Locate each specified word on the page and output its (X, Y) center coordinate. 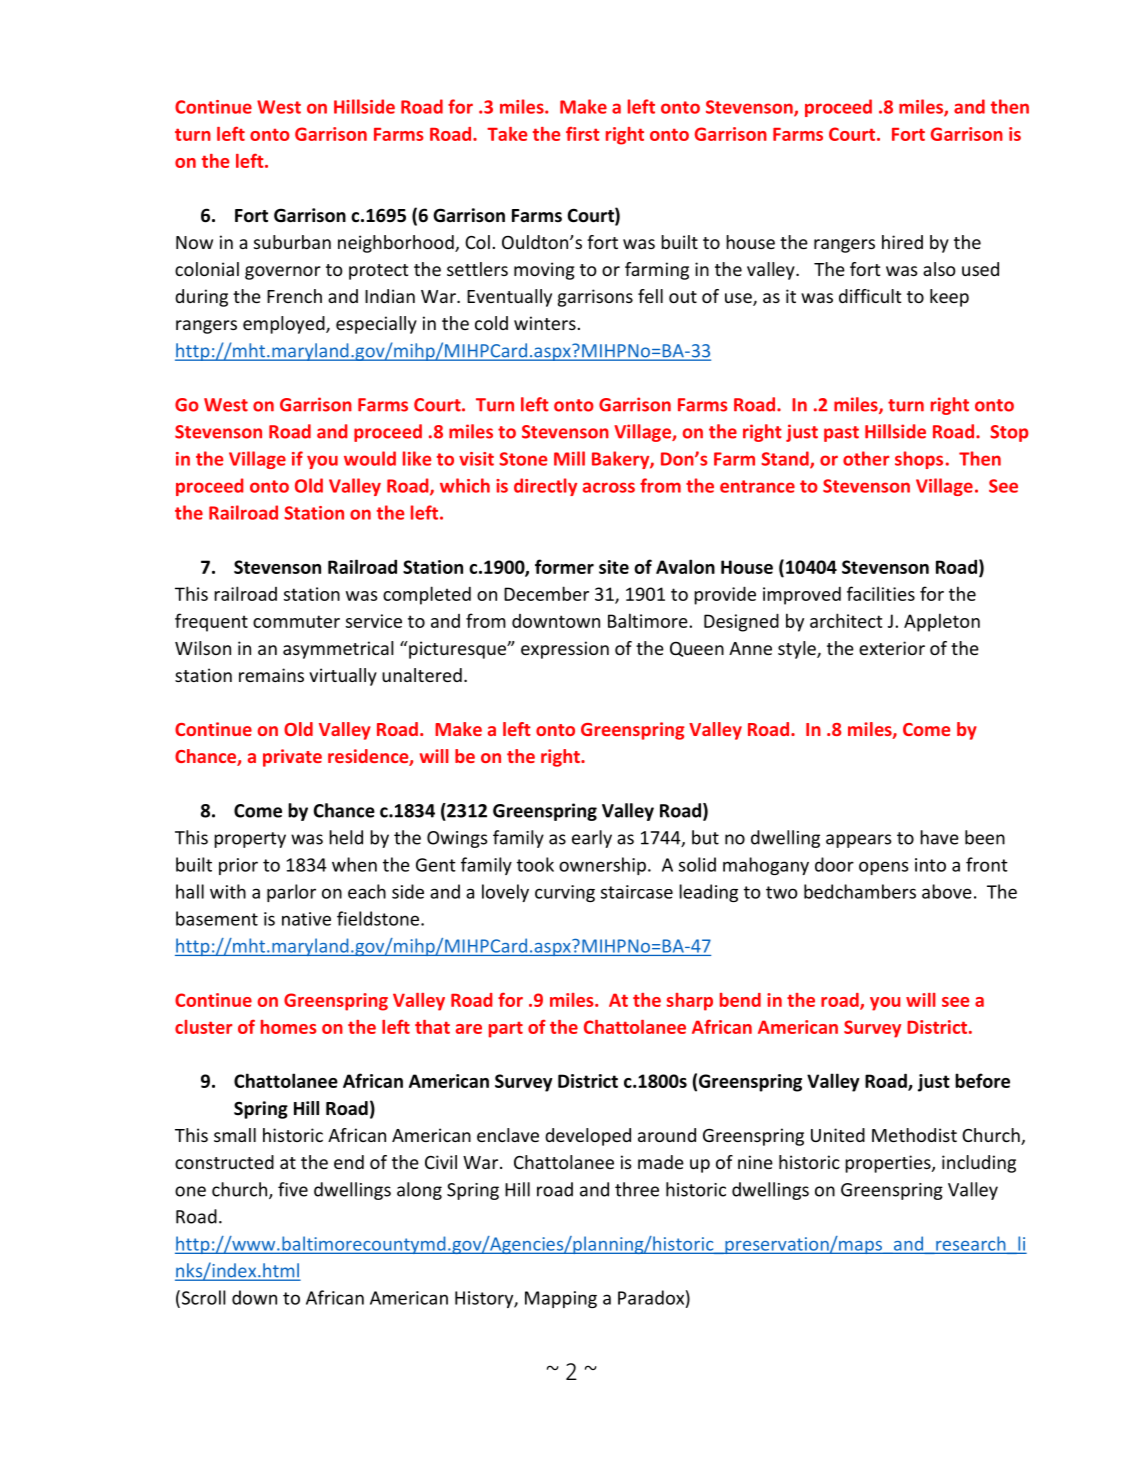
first (583, 133)
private (292, 758)
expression (565, 650)
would (370, 458)
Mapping (561, 1299)
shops (919, 460)
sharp (690, 1002)
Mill (569, 458)
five (293, 1189)
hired (902, 242)
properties (889, 1164)
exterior (892, 648)
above (947, 891)
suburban (292, 242)
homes (288, 1027)
